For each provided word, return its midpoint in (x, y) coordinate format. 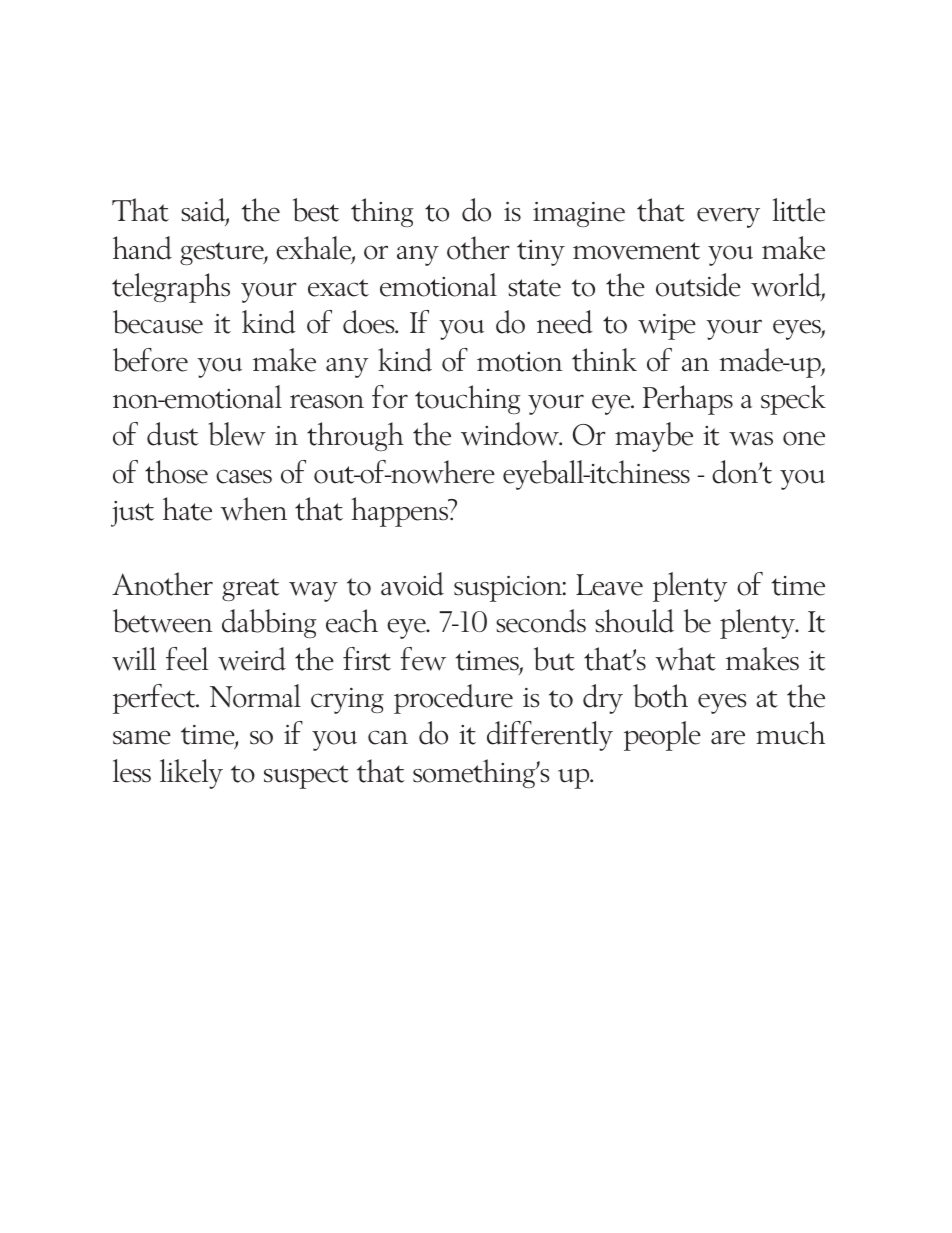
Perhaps (688, 400)
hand (142, 248)
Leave (609, 585)
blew (237, 434)
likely (191, 774)
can (388, 737)
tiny (541, 253)
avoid (412, 584)
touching (468, 399)
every (728, 217)
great (251, 589)
